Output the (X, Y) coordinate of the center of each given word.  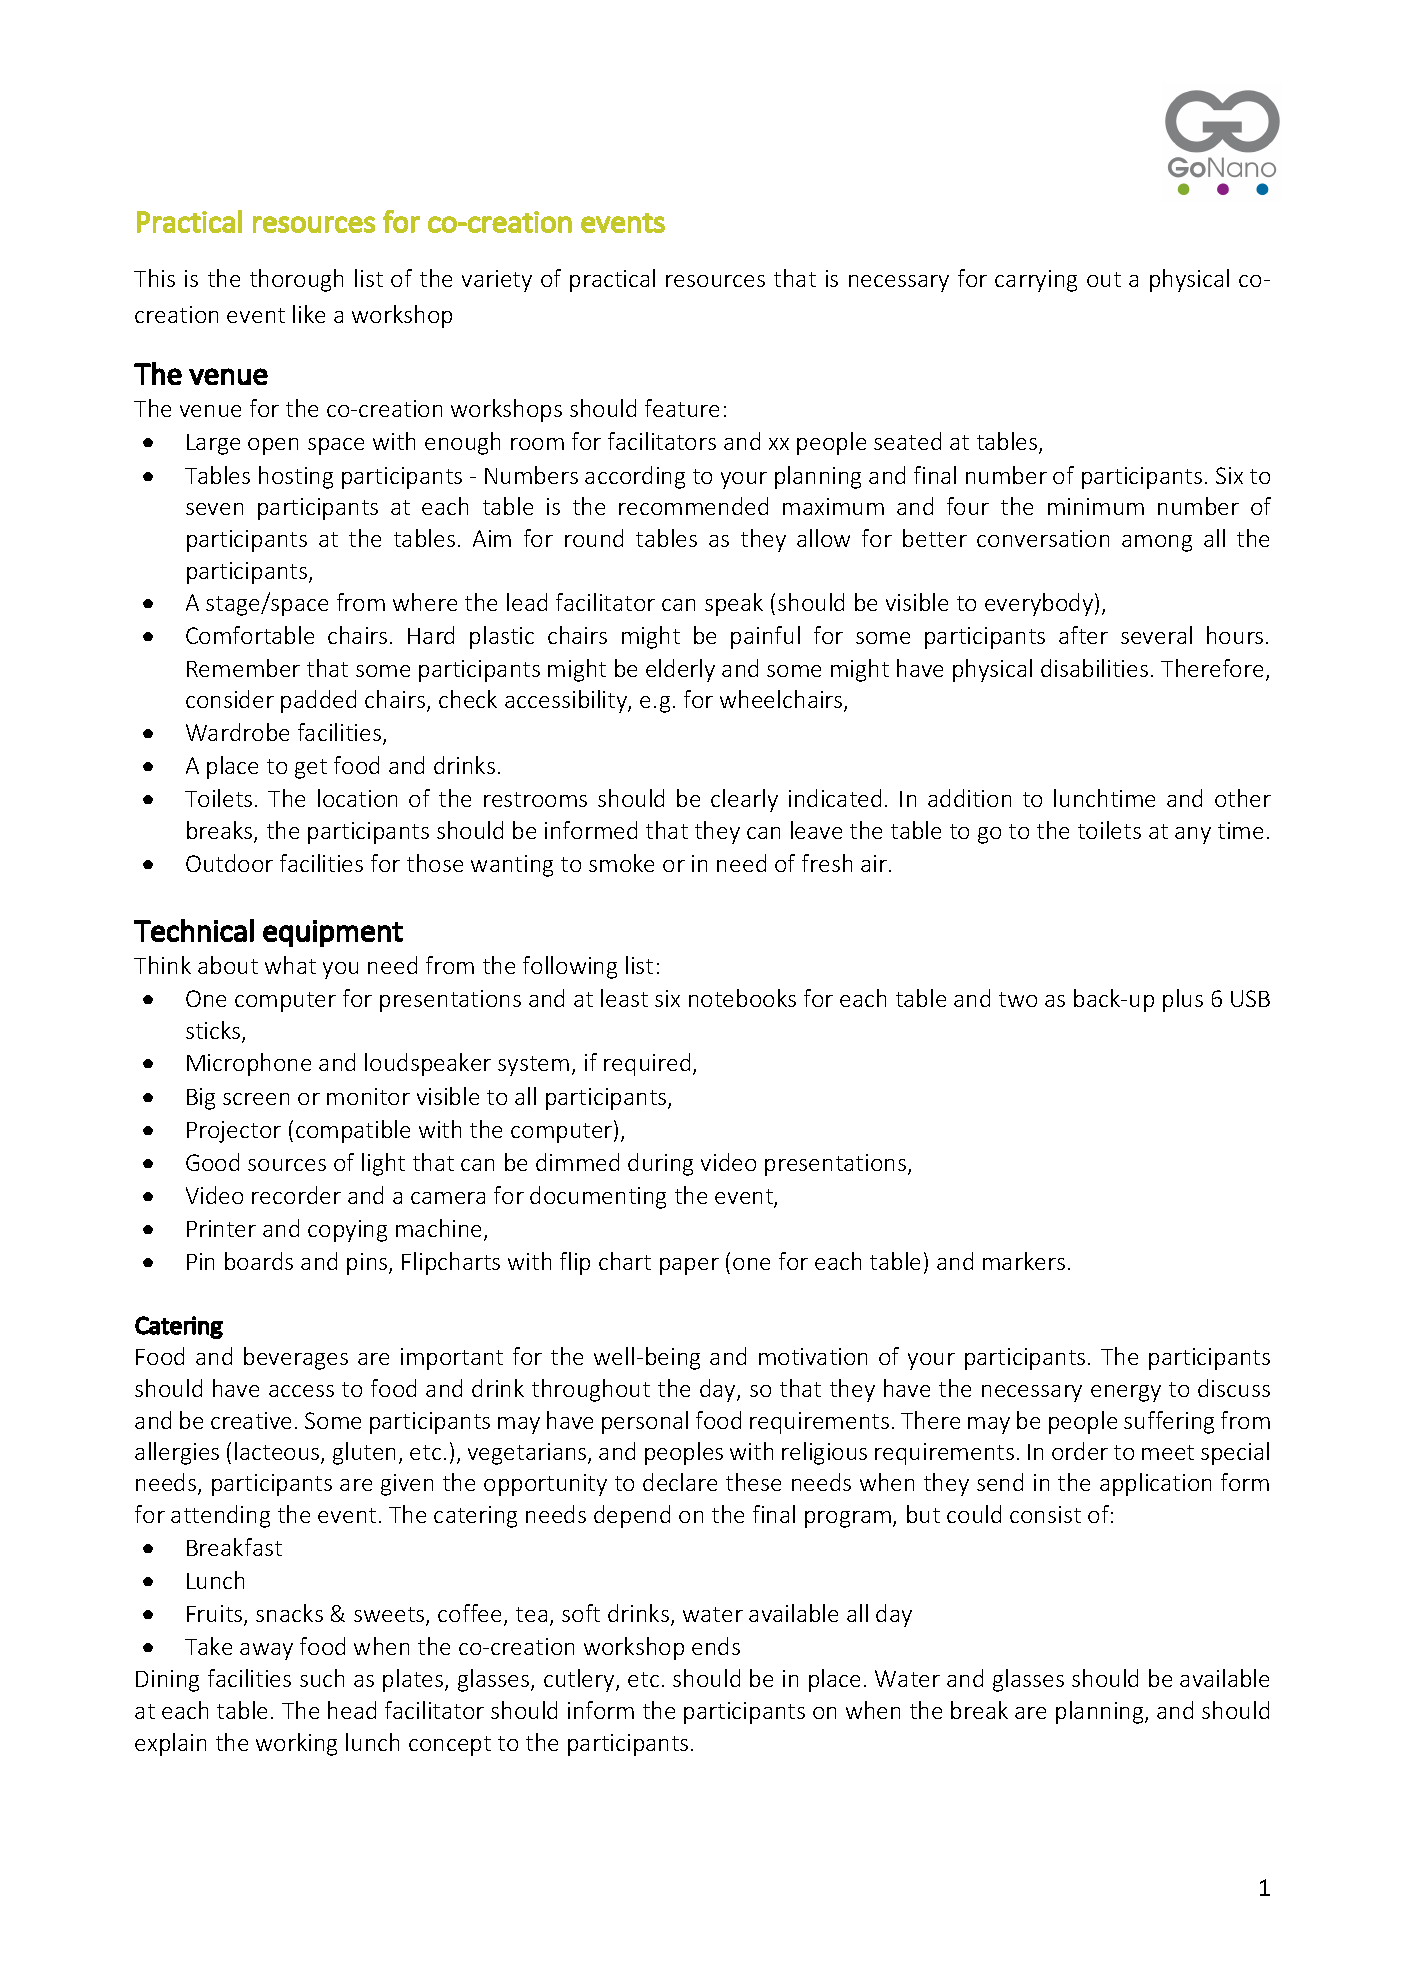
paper (689, 1266)
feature (682, 408)
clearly (744, 800)
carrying (1036, 281)
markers (1024, 1261)
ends (716, 1646)
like (309, 314)
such (322, 1678)
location (357, 798)
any (1193, 835)
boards (259, 1261)
